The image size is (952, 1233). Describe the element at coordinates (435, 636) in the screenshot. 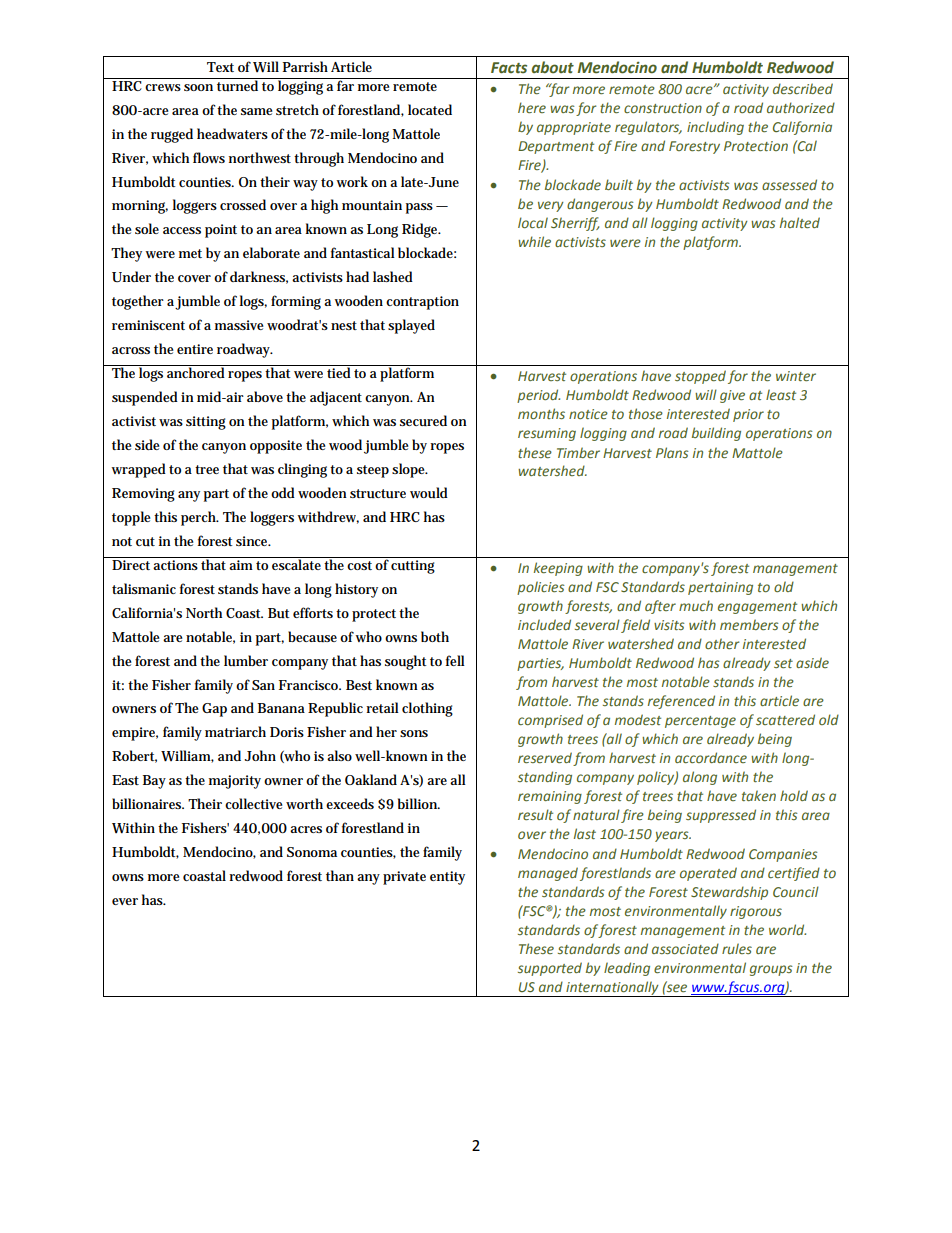

I see `both` at that location.
